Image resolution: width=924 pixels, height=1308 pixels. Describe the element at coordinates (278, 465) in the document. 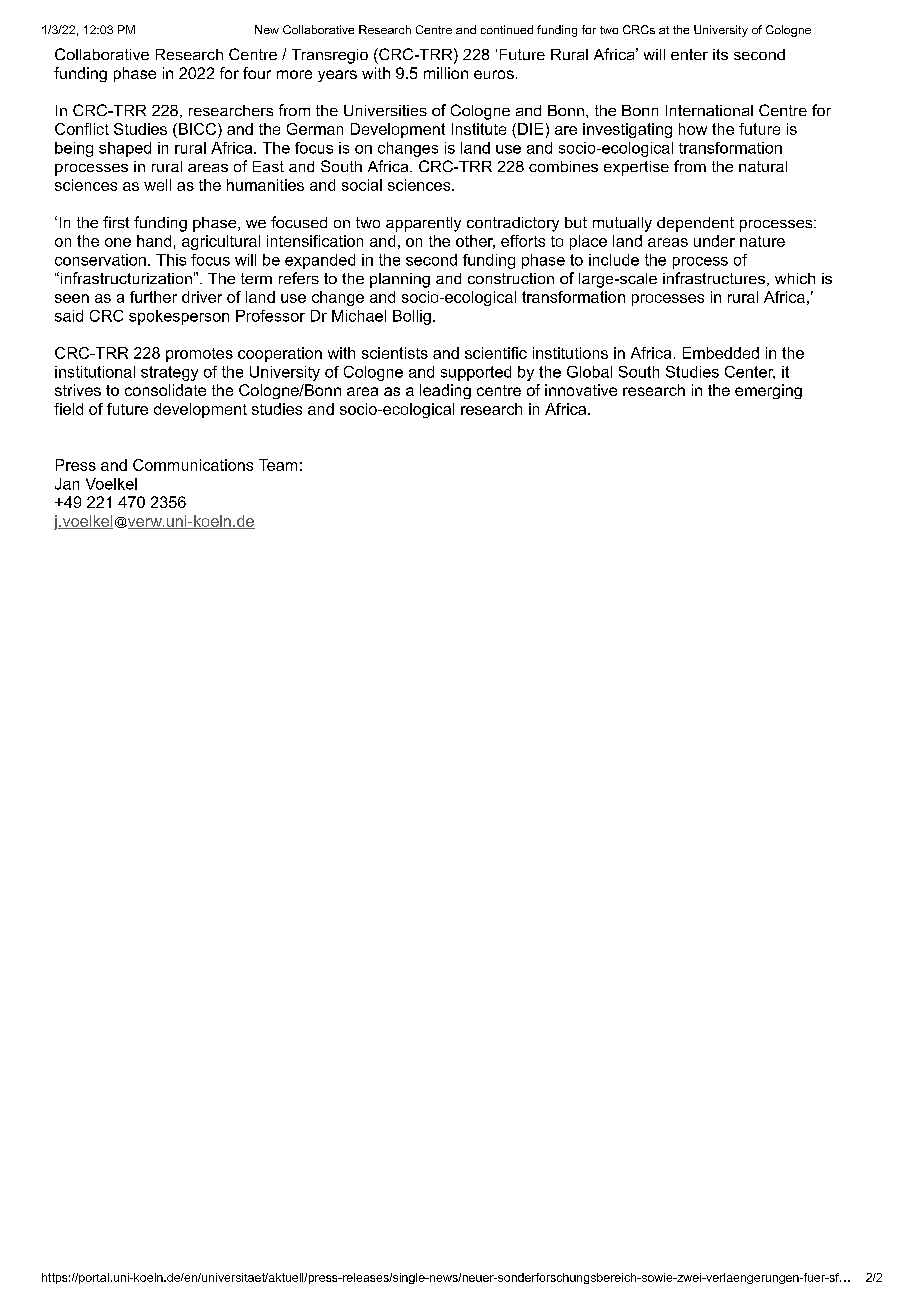

I see `Team` at that location.
